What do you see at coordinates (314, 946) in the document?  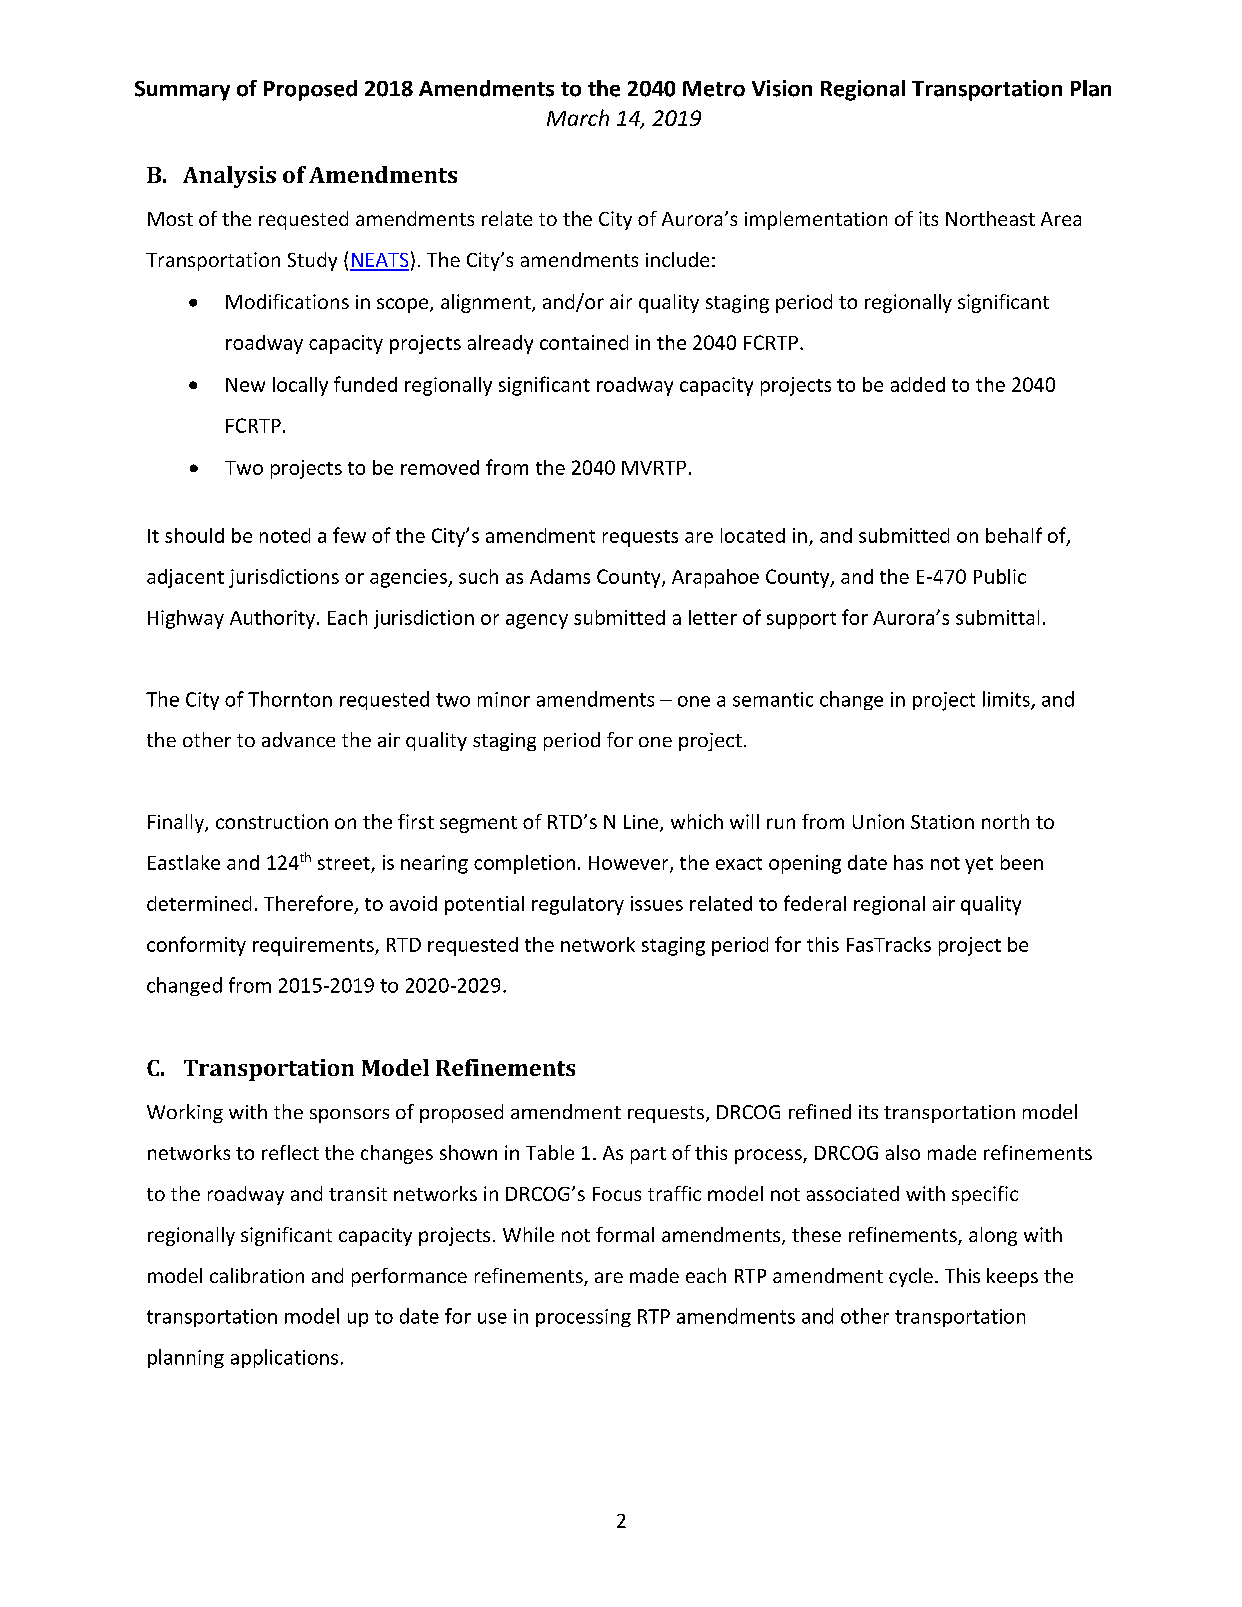 I see `requirements` at bounding box center [314, 946].
